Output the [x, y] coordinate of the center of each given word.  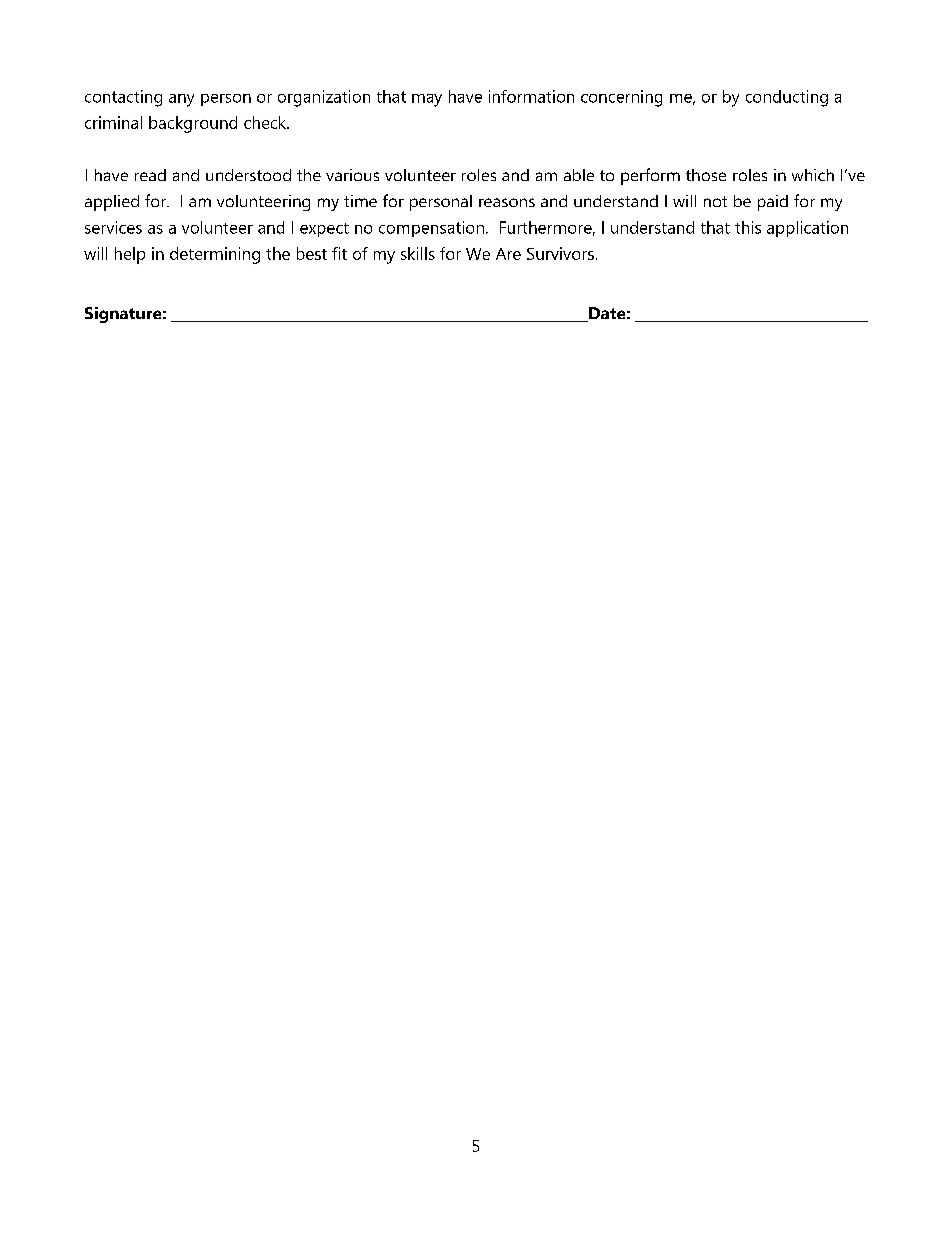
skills [418, 253]
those [706, 175]
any [181, 100]
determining [215, 255]
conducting [787, 98]
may [427, 100]
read [150, 175]
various [352, 175]
